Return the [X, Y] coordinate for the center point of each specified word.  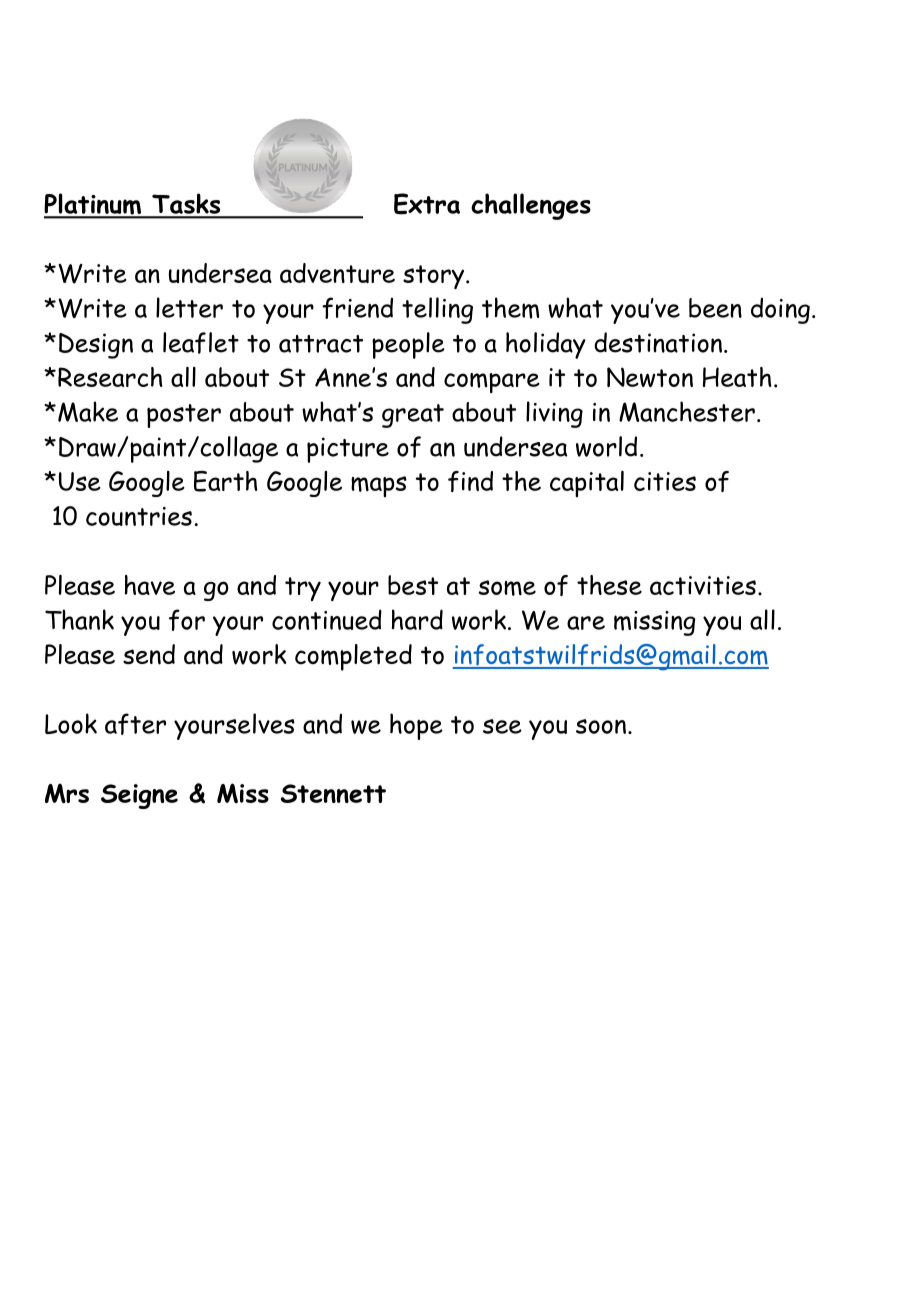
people [408, 345]
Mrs [67, 793]
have [150, 585]
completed [353, 657]
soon [601, 726]
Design [96, 346]
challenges [531, 206]
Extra [427, 204]
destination [658, 342]
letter [189, 307]
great [413, 416]
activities [703, 585]
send [149, 654]
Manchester [687, 411]
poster [184, 416]
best [413, 585]
